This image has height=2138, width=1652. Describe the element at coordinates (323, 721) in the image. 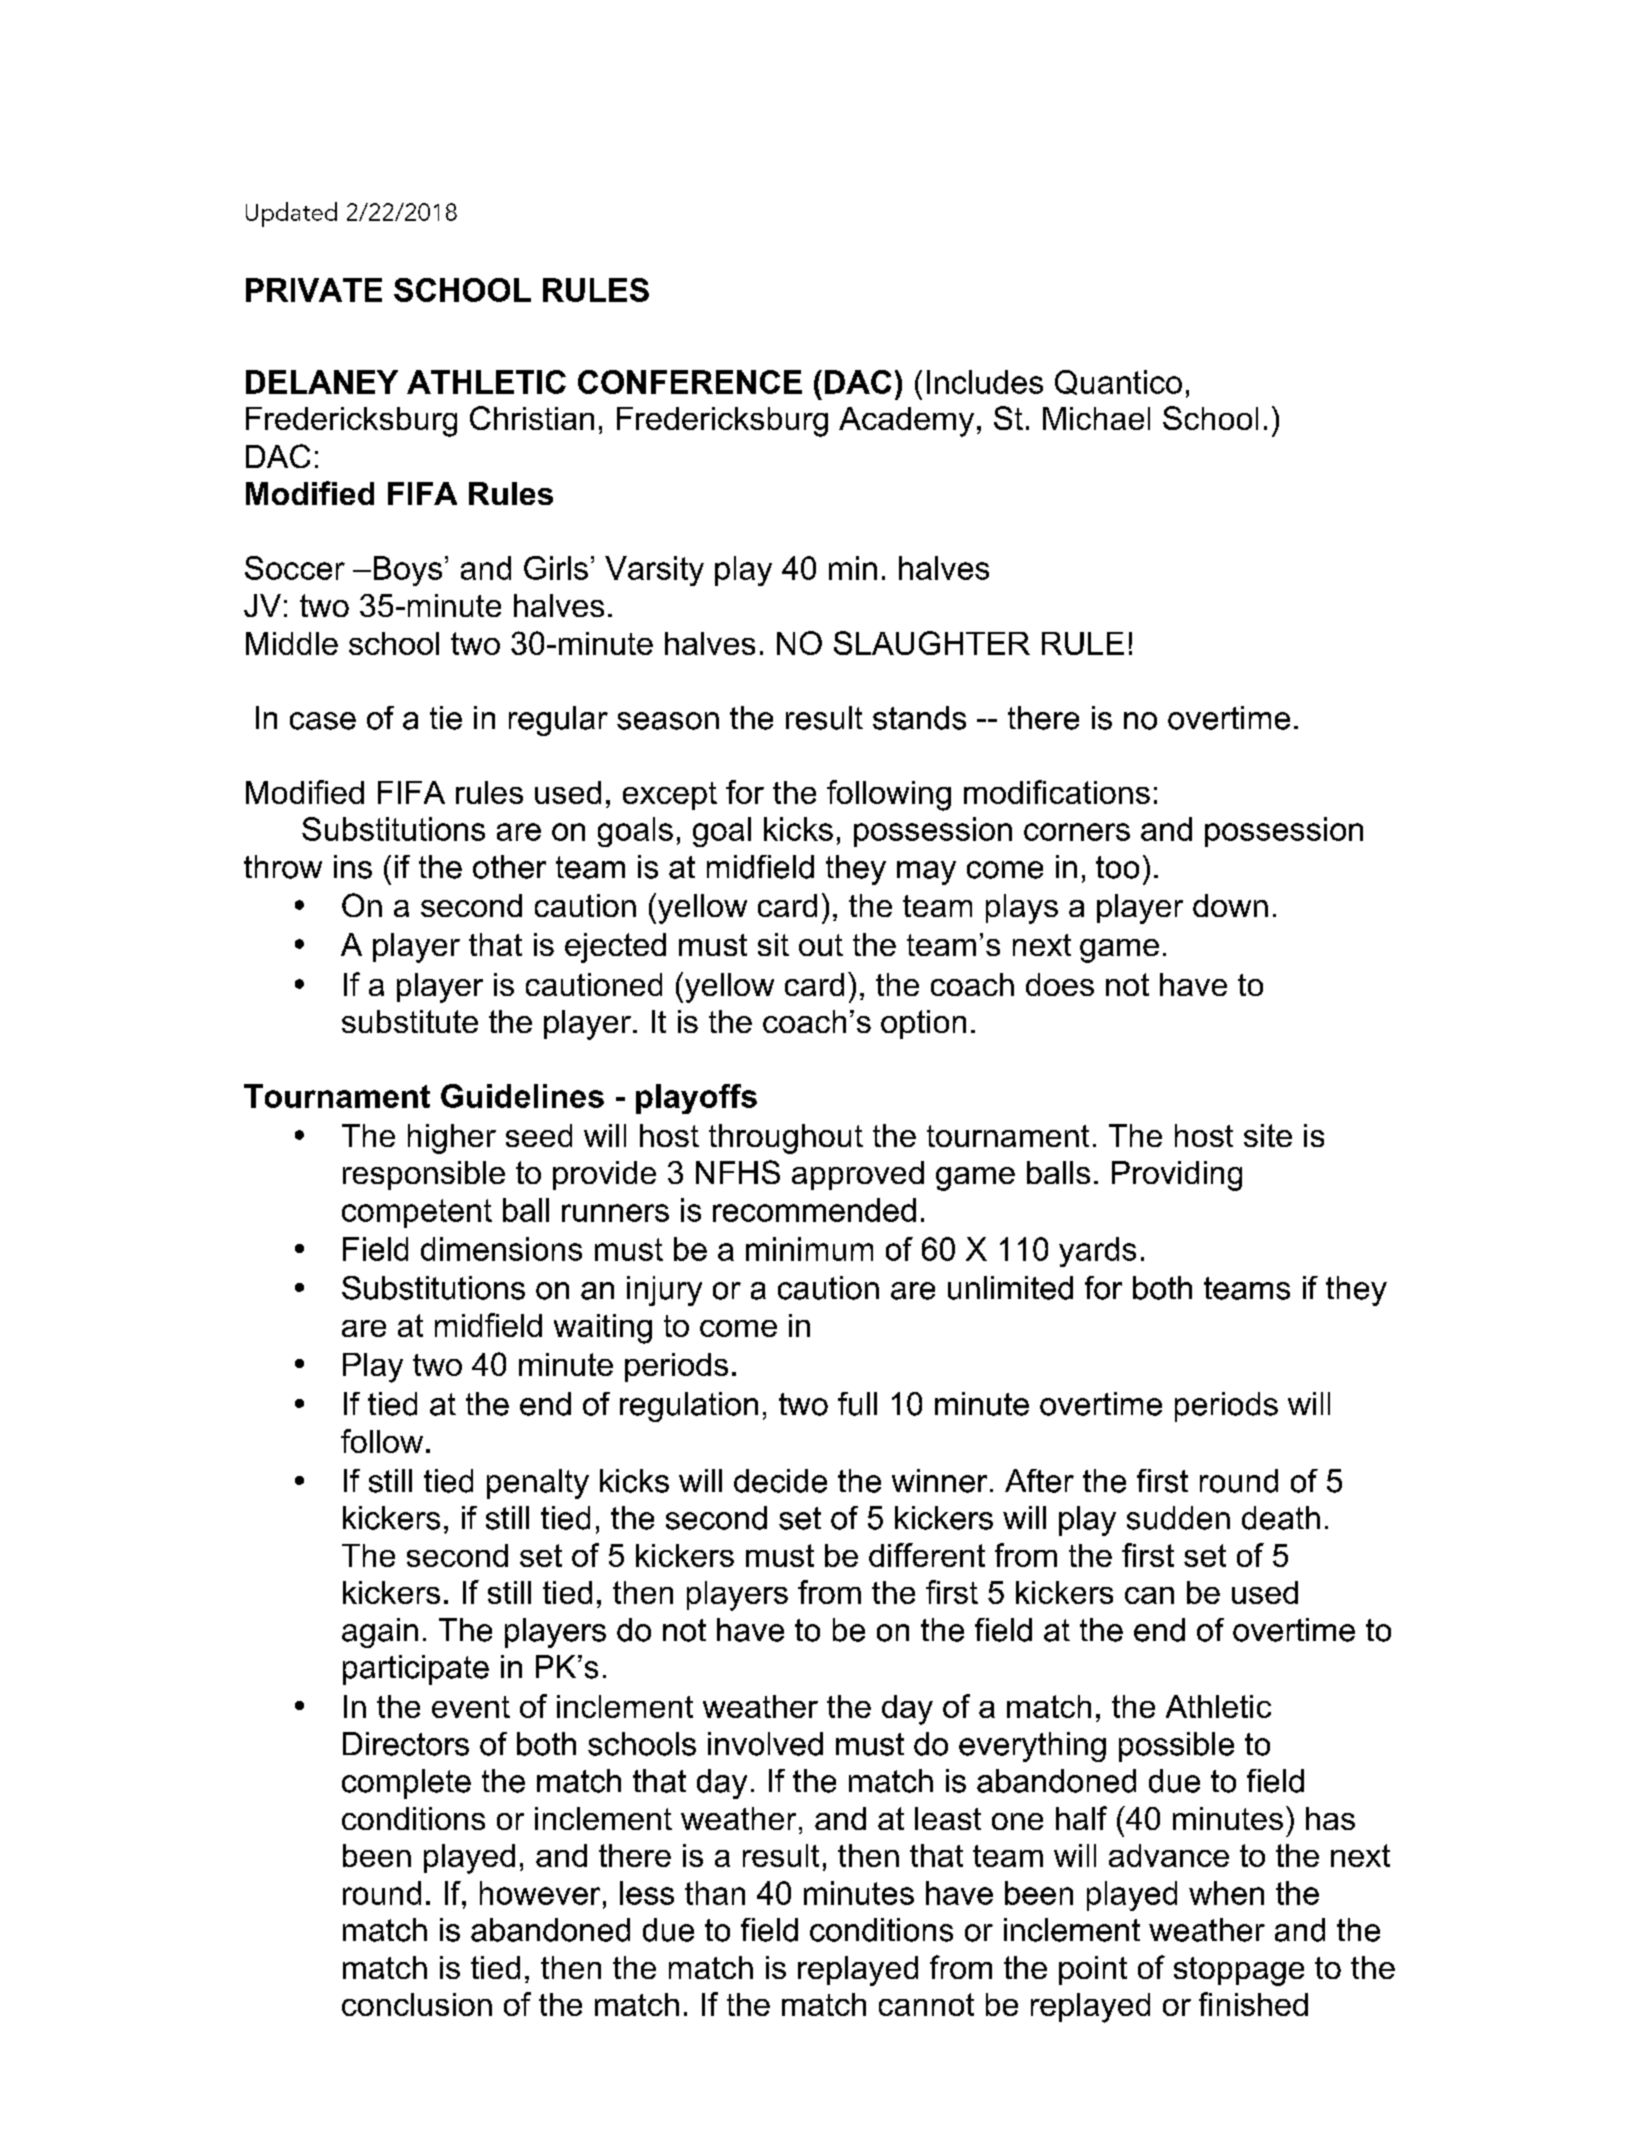

I see `case` at that location.
